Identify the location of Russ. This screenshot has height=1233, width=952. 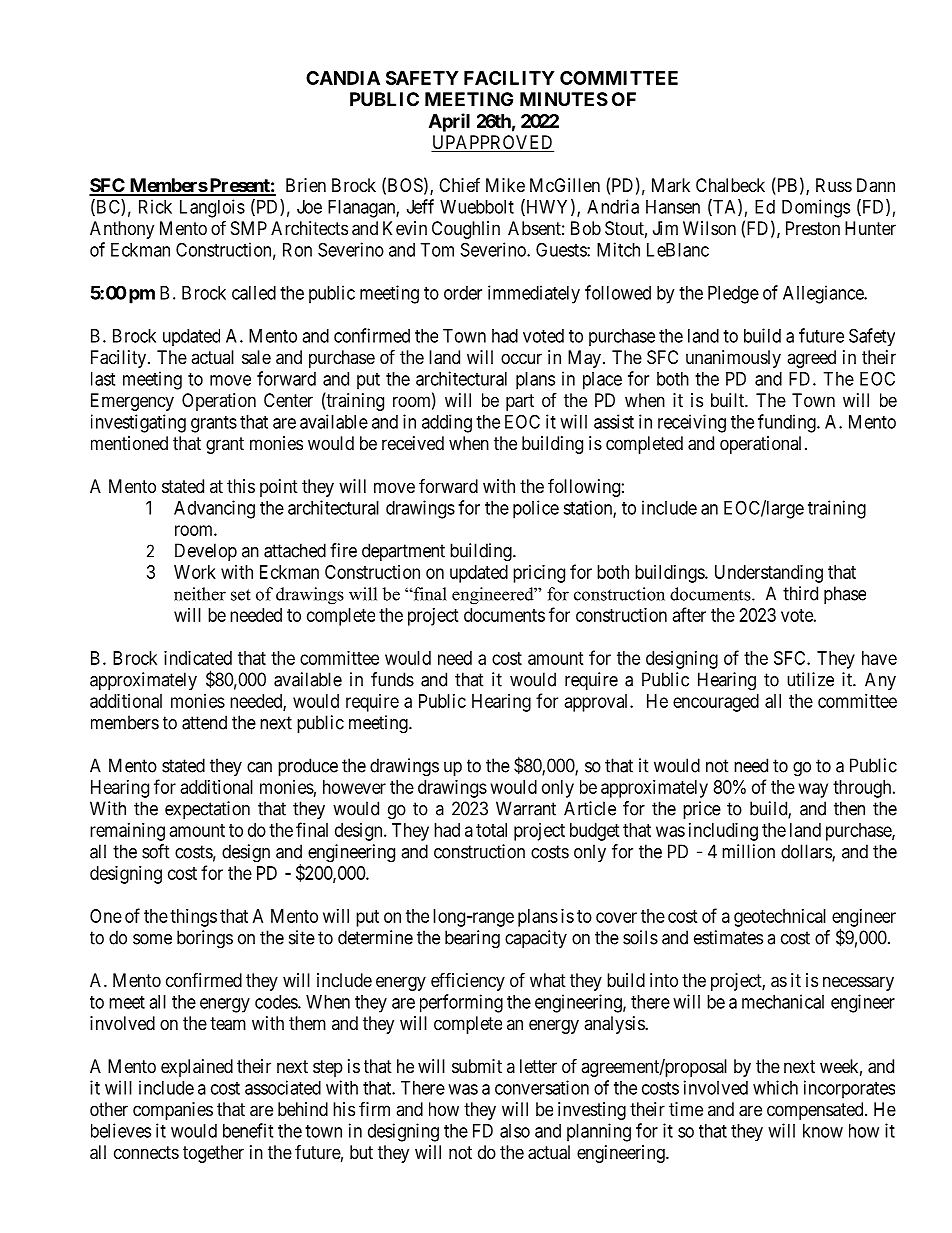
(834, 185).
